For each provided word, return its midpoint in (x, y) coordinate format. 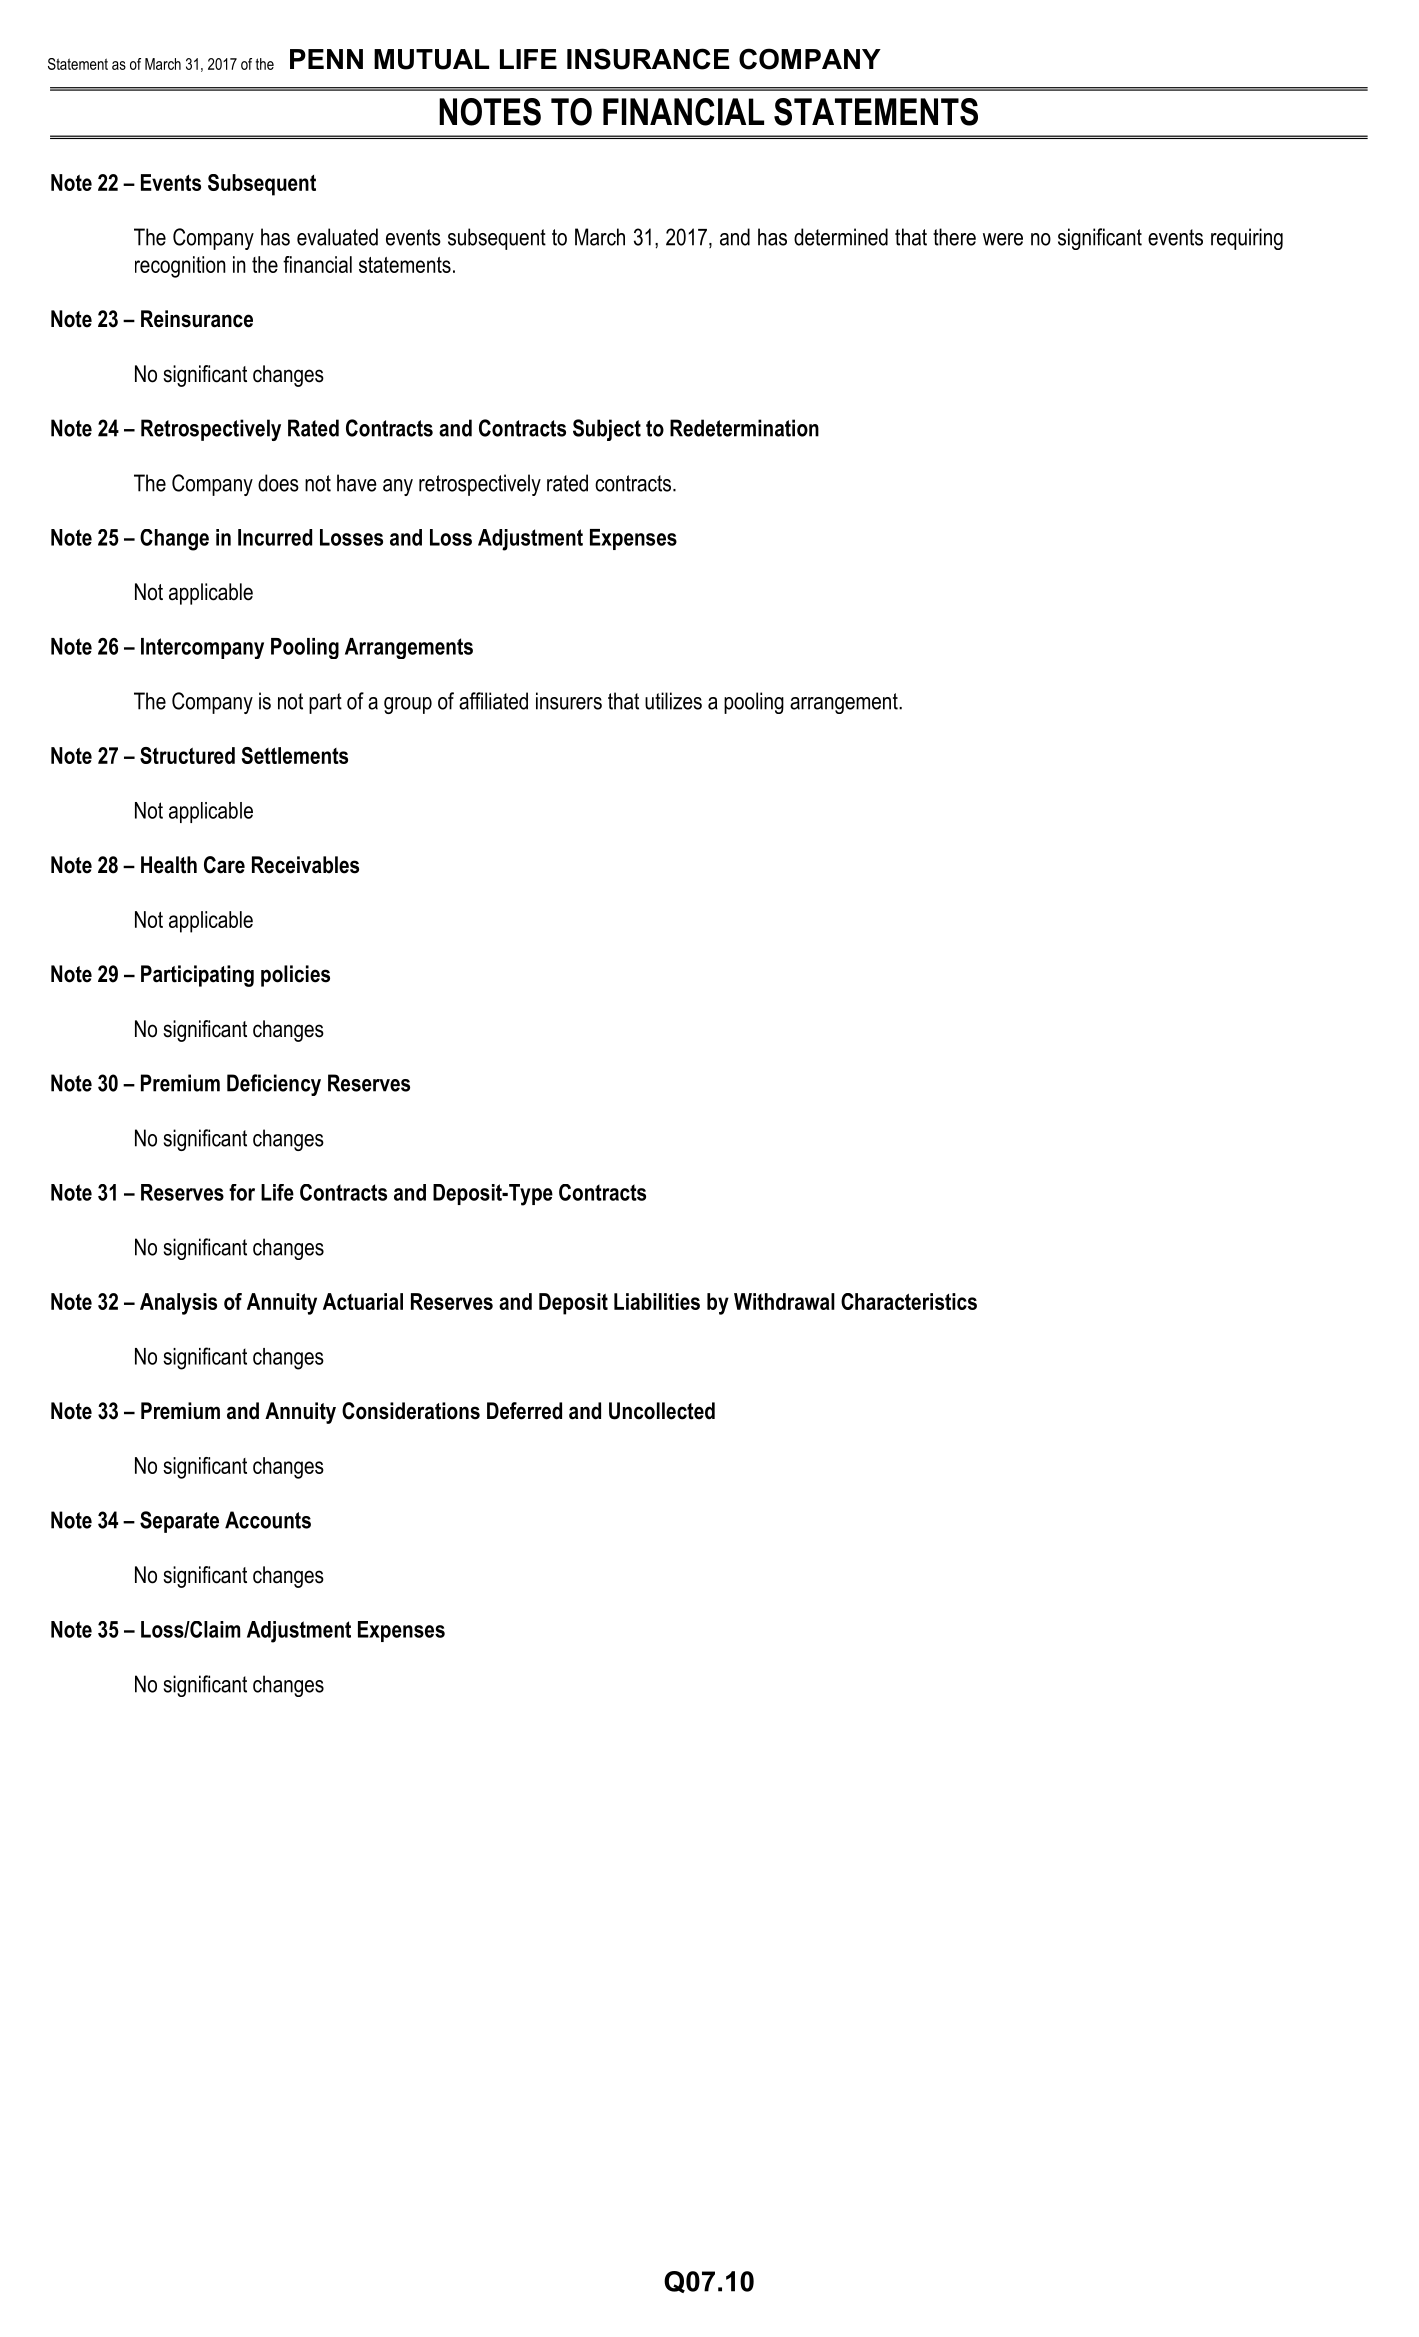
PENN (326, 59)
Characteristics (909, 1301)
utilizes (673, 701)
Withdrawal (784, 1301)
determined (841, 237)
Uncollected (662, 1411)
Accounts (268, 1520)
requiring (1247, 239)
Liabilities (657, 1301)
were (1003, 239)
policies (295, 976)
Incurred (275, 537)
